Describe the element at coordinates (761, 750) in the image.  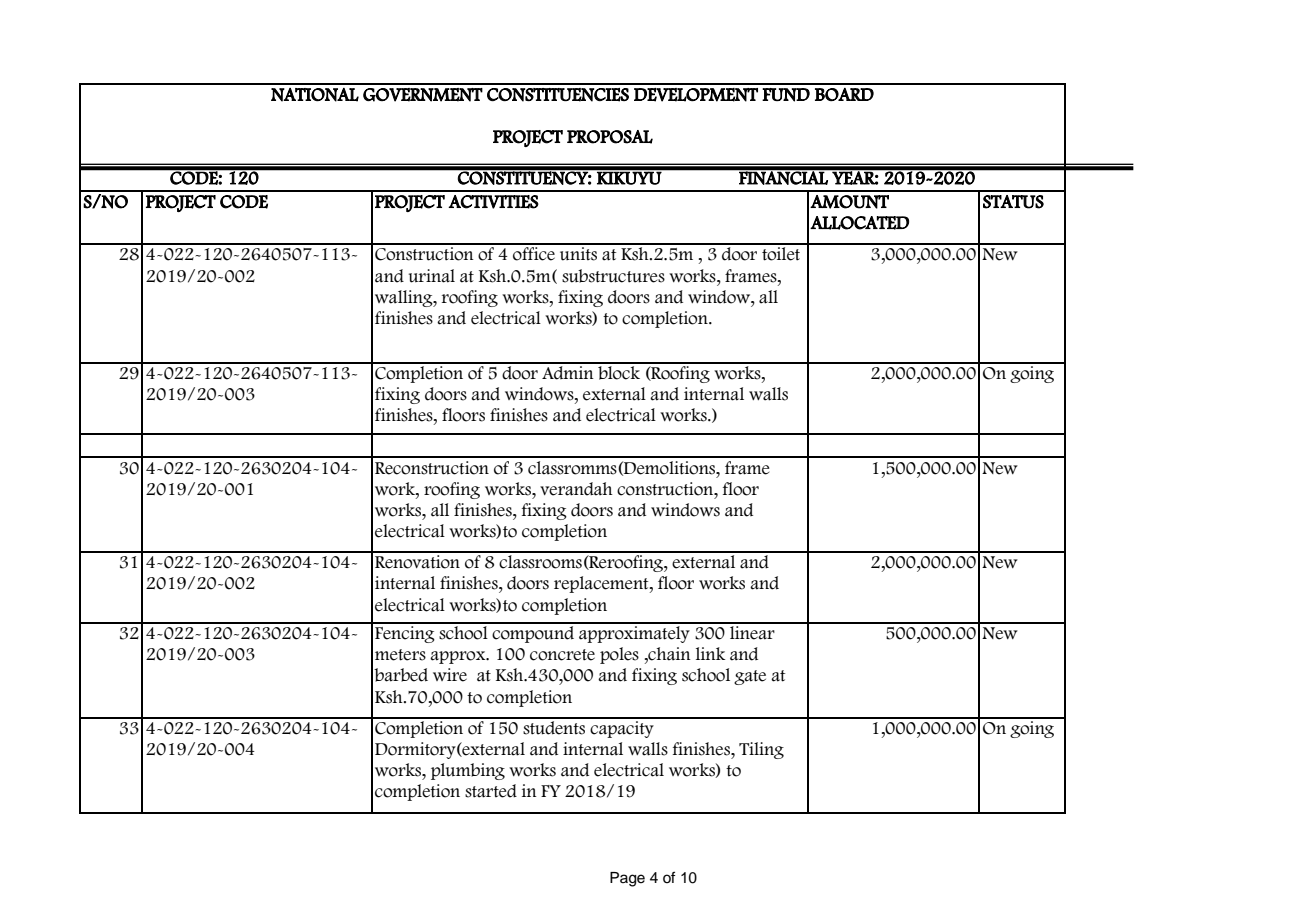
I see `Tiling` at that location.
